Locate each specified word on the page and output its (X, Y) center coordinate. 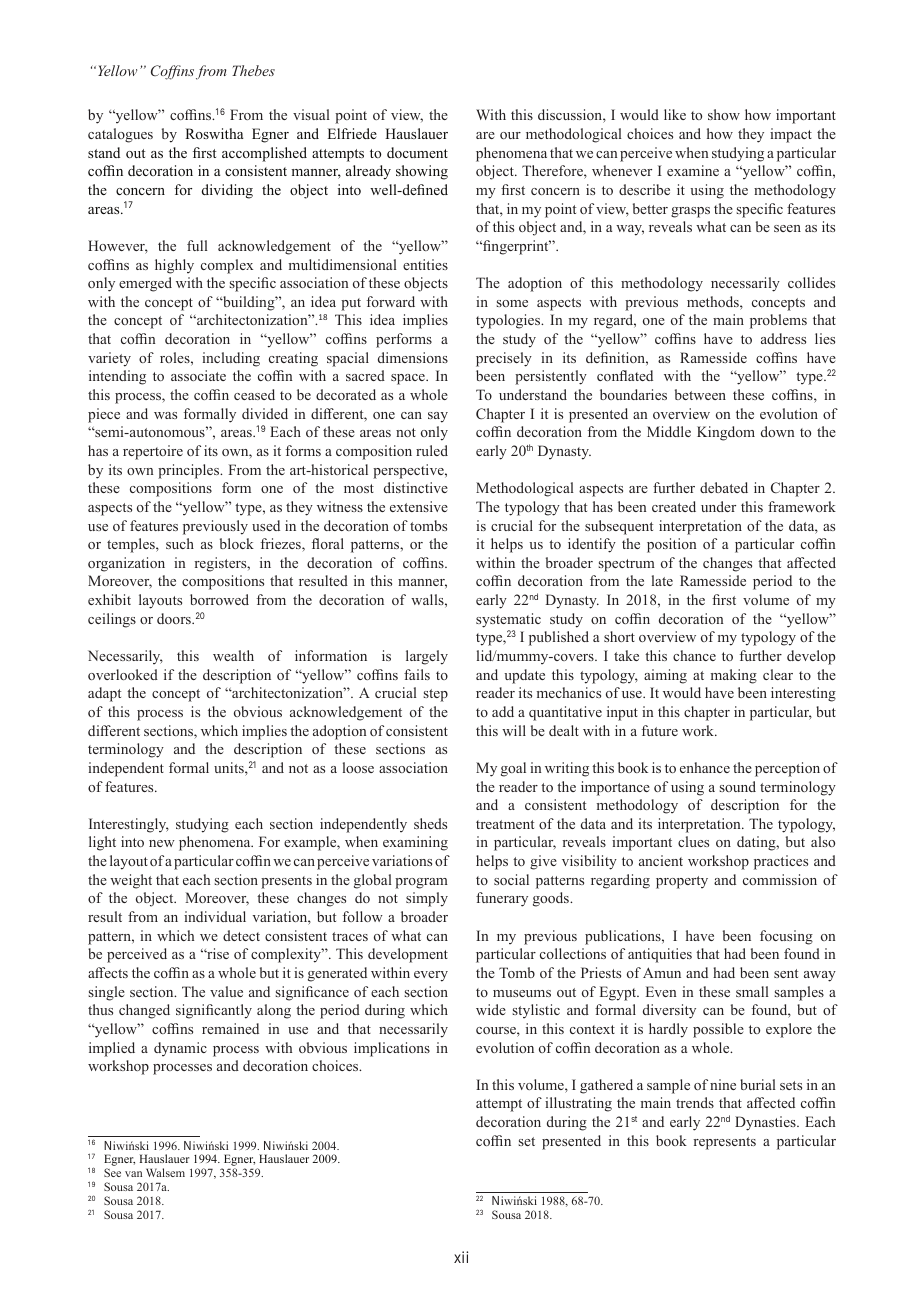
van (133, 1174)
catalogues (120, 135)
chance (694, 655)
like (675, 114)
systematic (508, 620)
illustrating (578, 1104)
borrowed (219, 599)
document (417, 152)
